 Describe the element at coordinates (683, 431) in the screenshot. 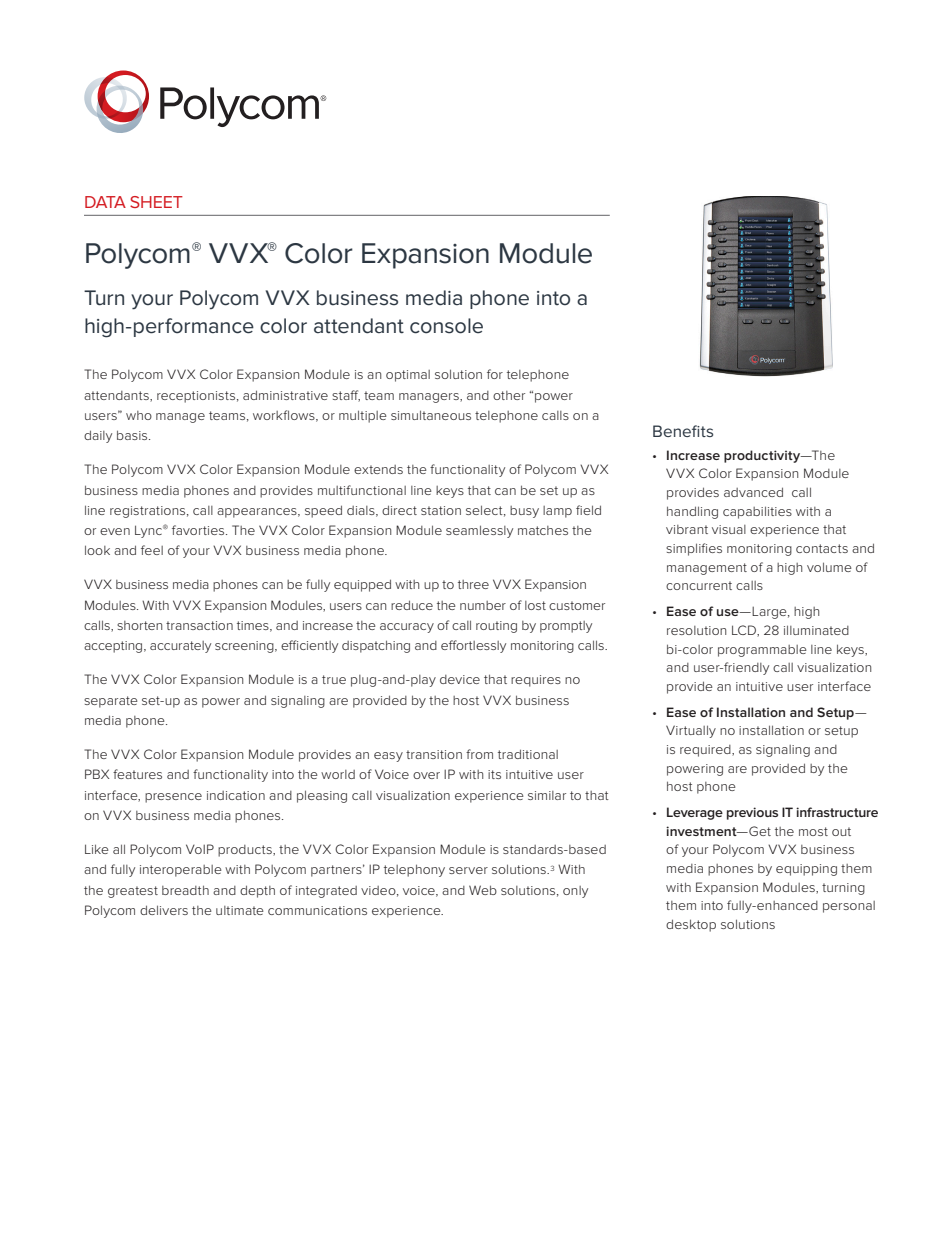

I see `Benefits` at that location.
